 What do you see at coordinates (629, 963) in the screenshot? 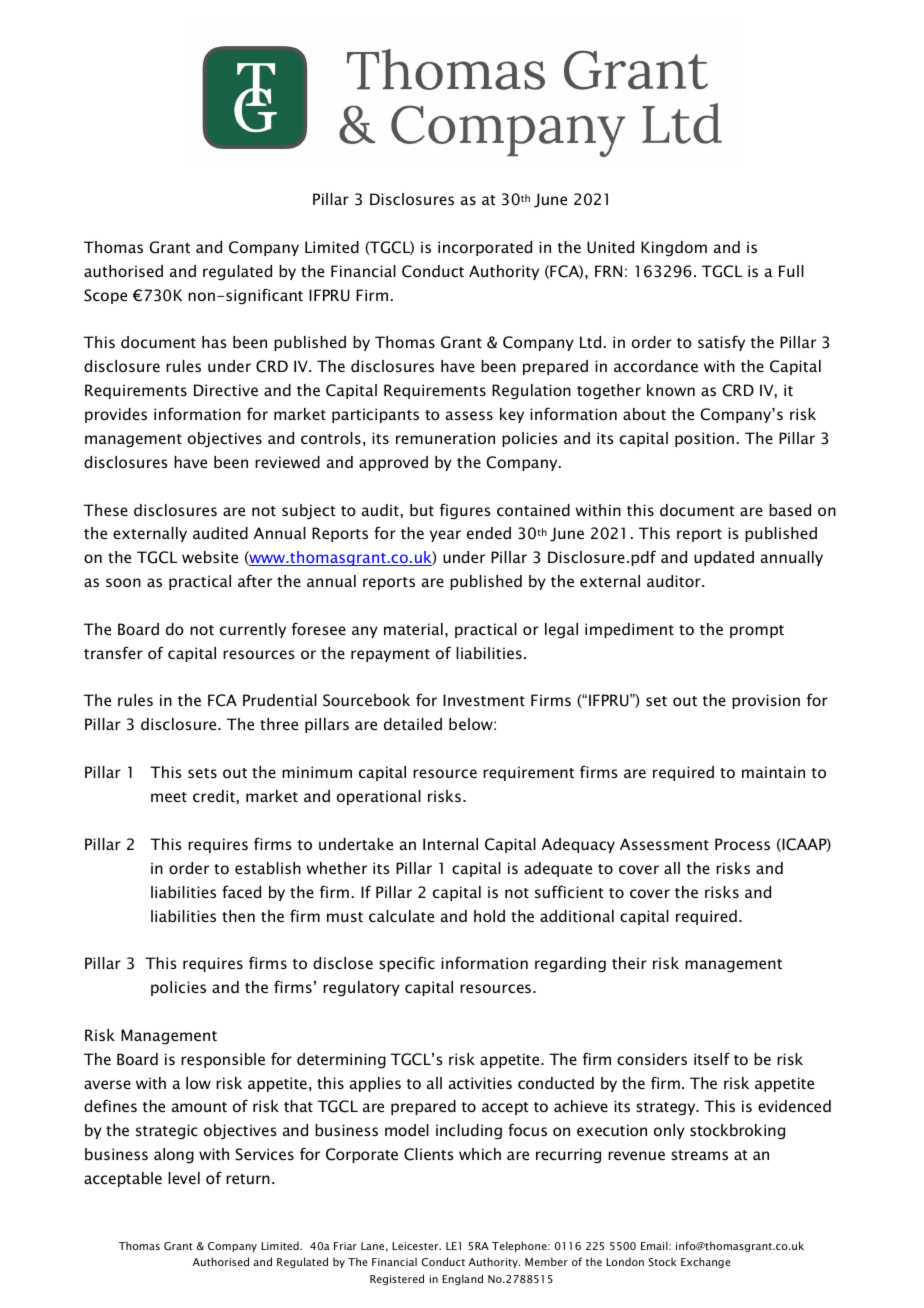
I see `their` at bounding box center [629, 963].
